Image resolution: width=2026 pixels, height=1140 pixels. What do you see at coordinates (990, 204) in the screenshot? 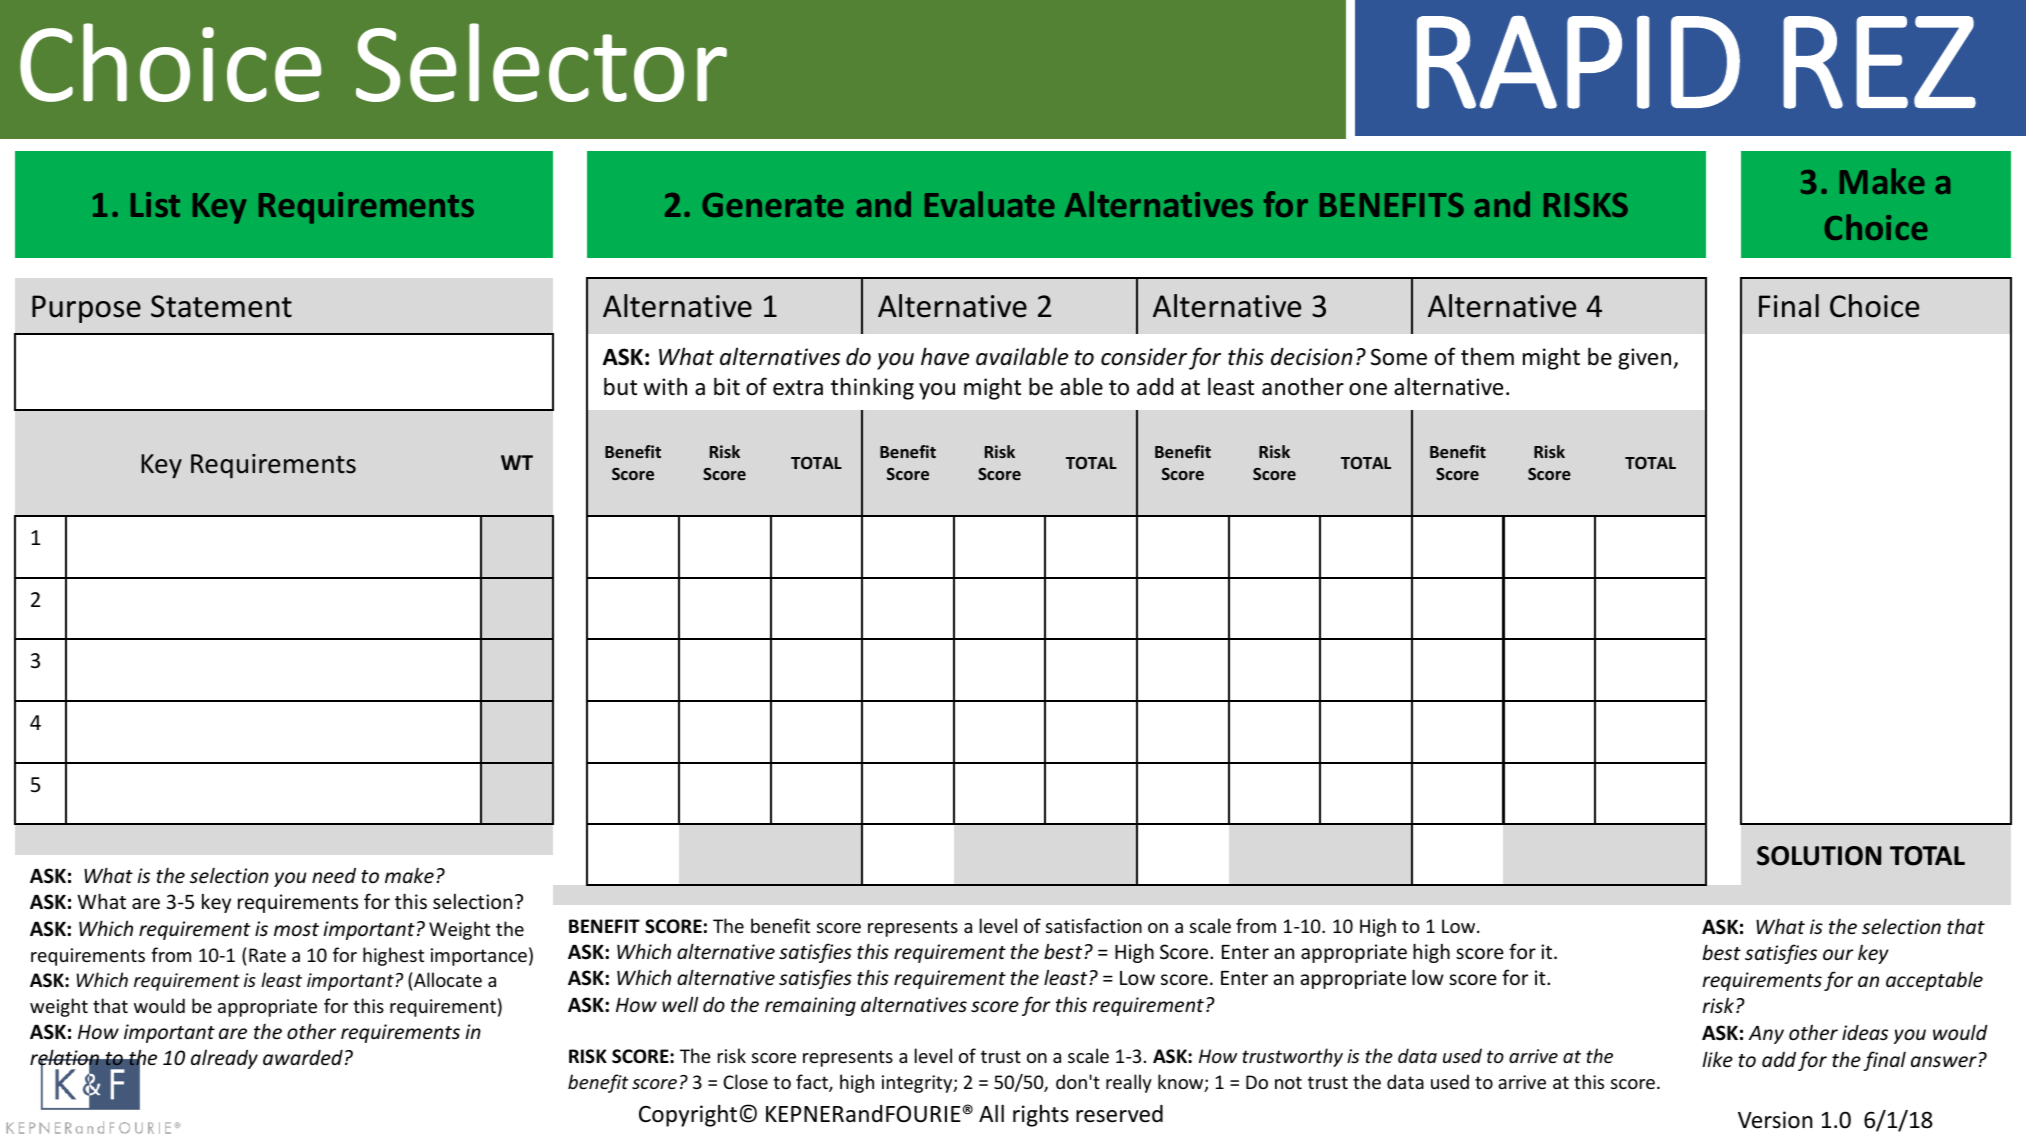
I see `Evaluate` at bounding box center [990, 204].
